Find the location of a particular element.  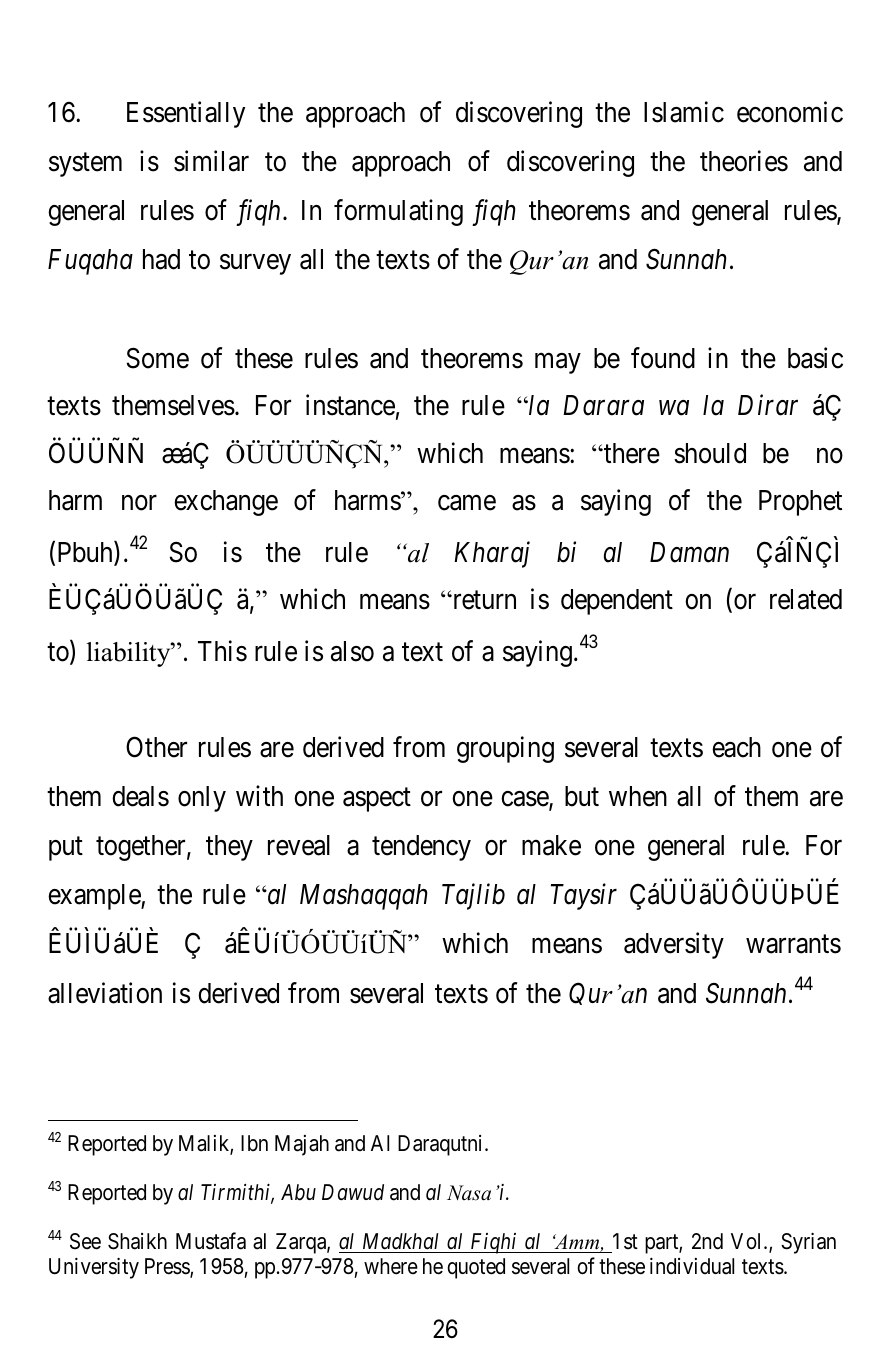

Other is located at coordinates (156, 747).
